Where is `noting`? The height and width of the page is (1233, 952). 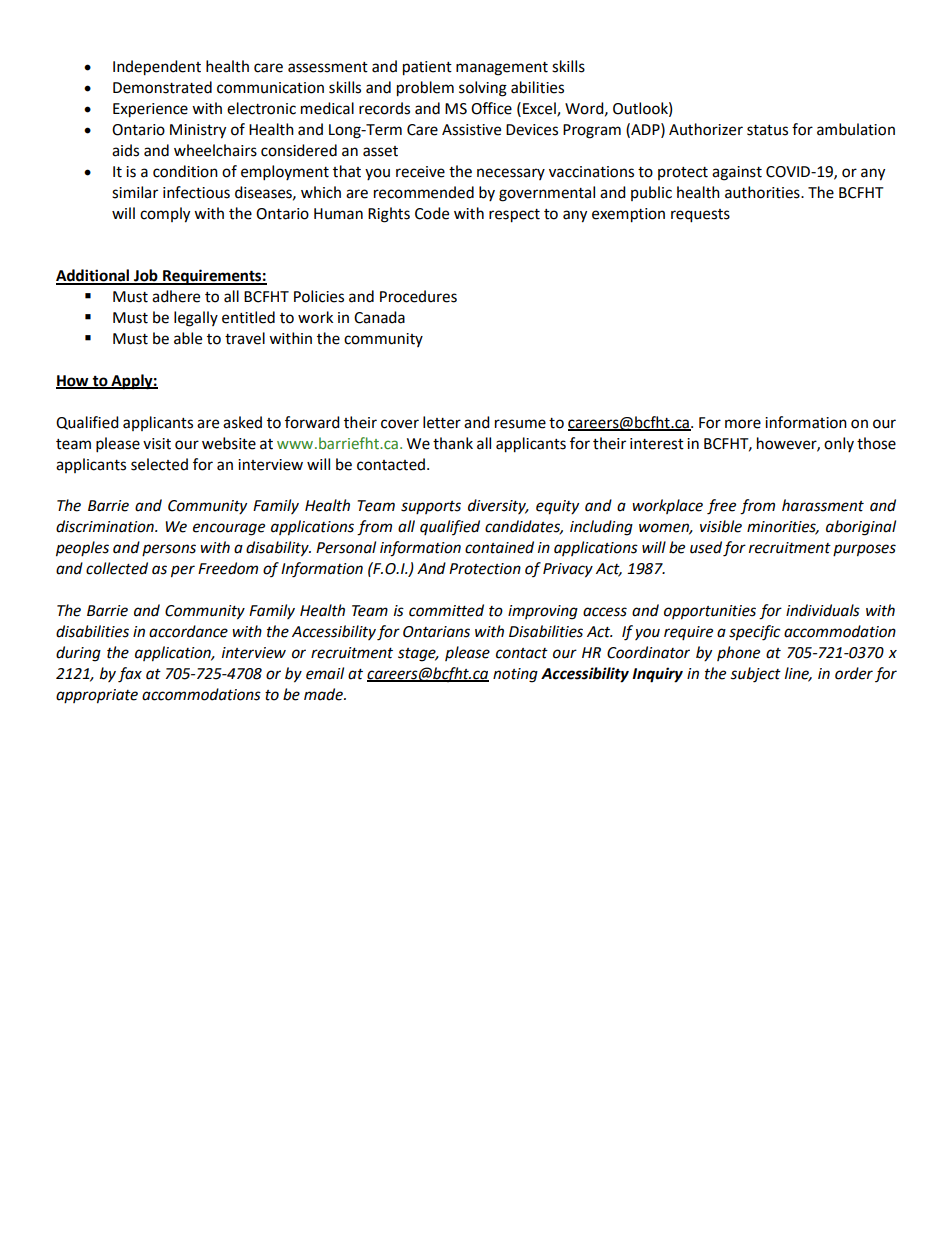
noting is located at coordinates (515, 675).
